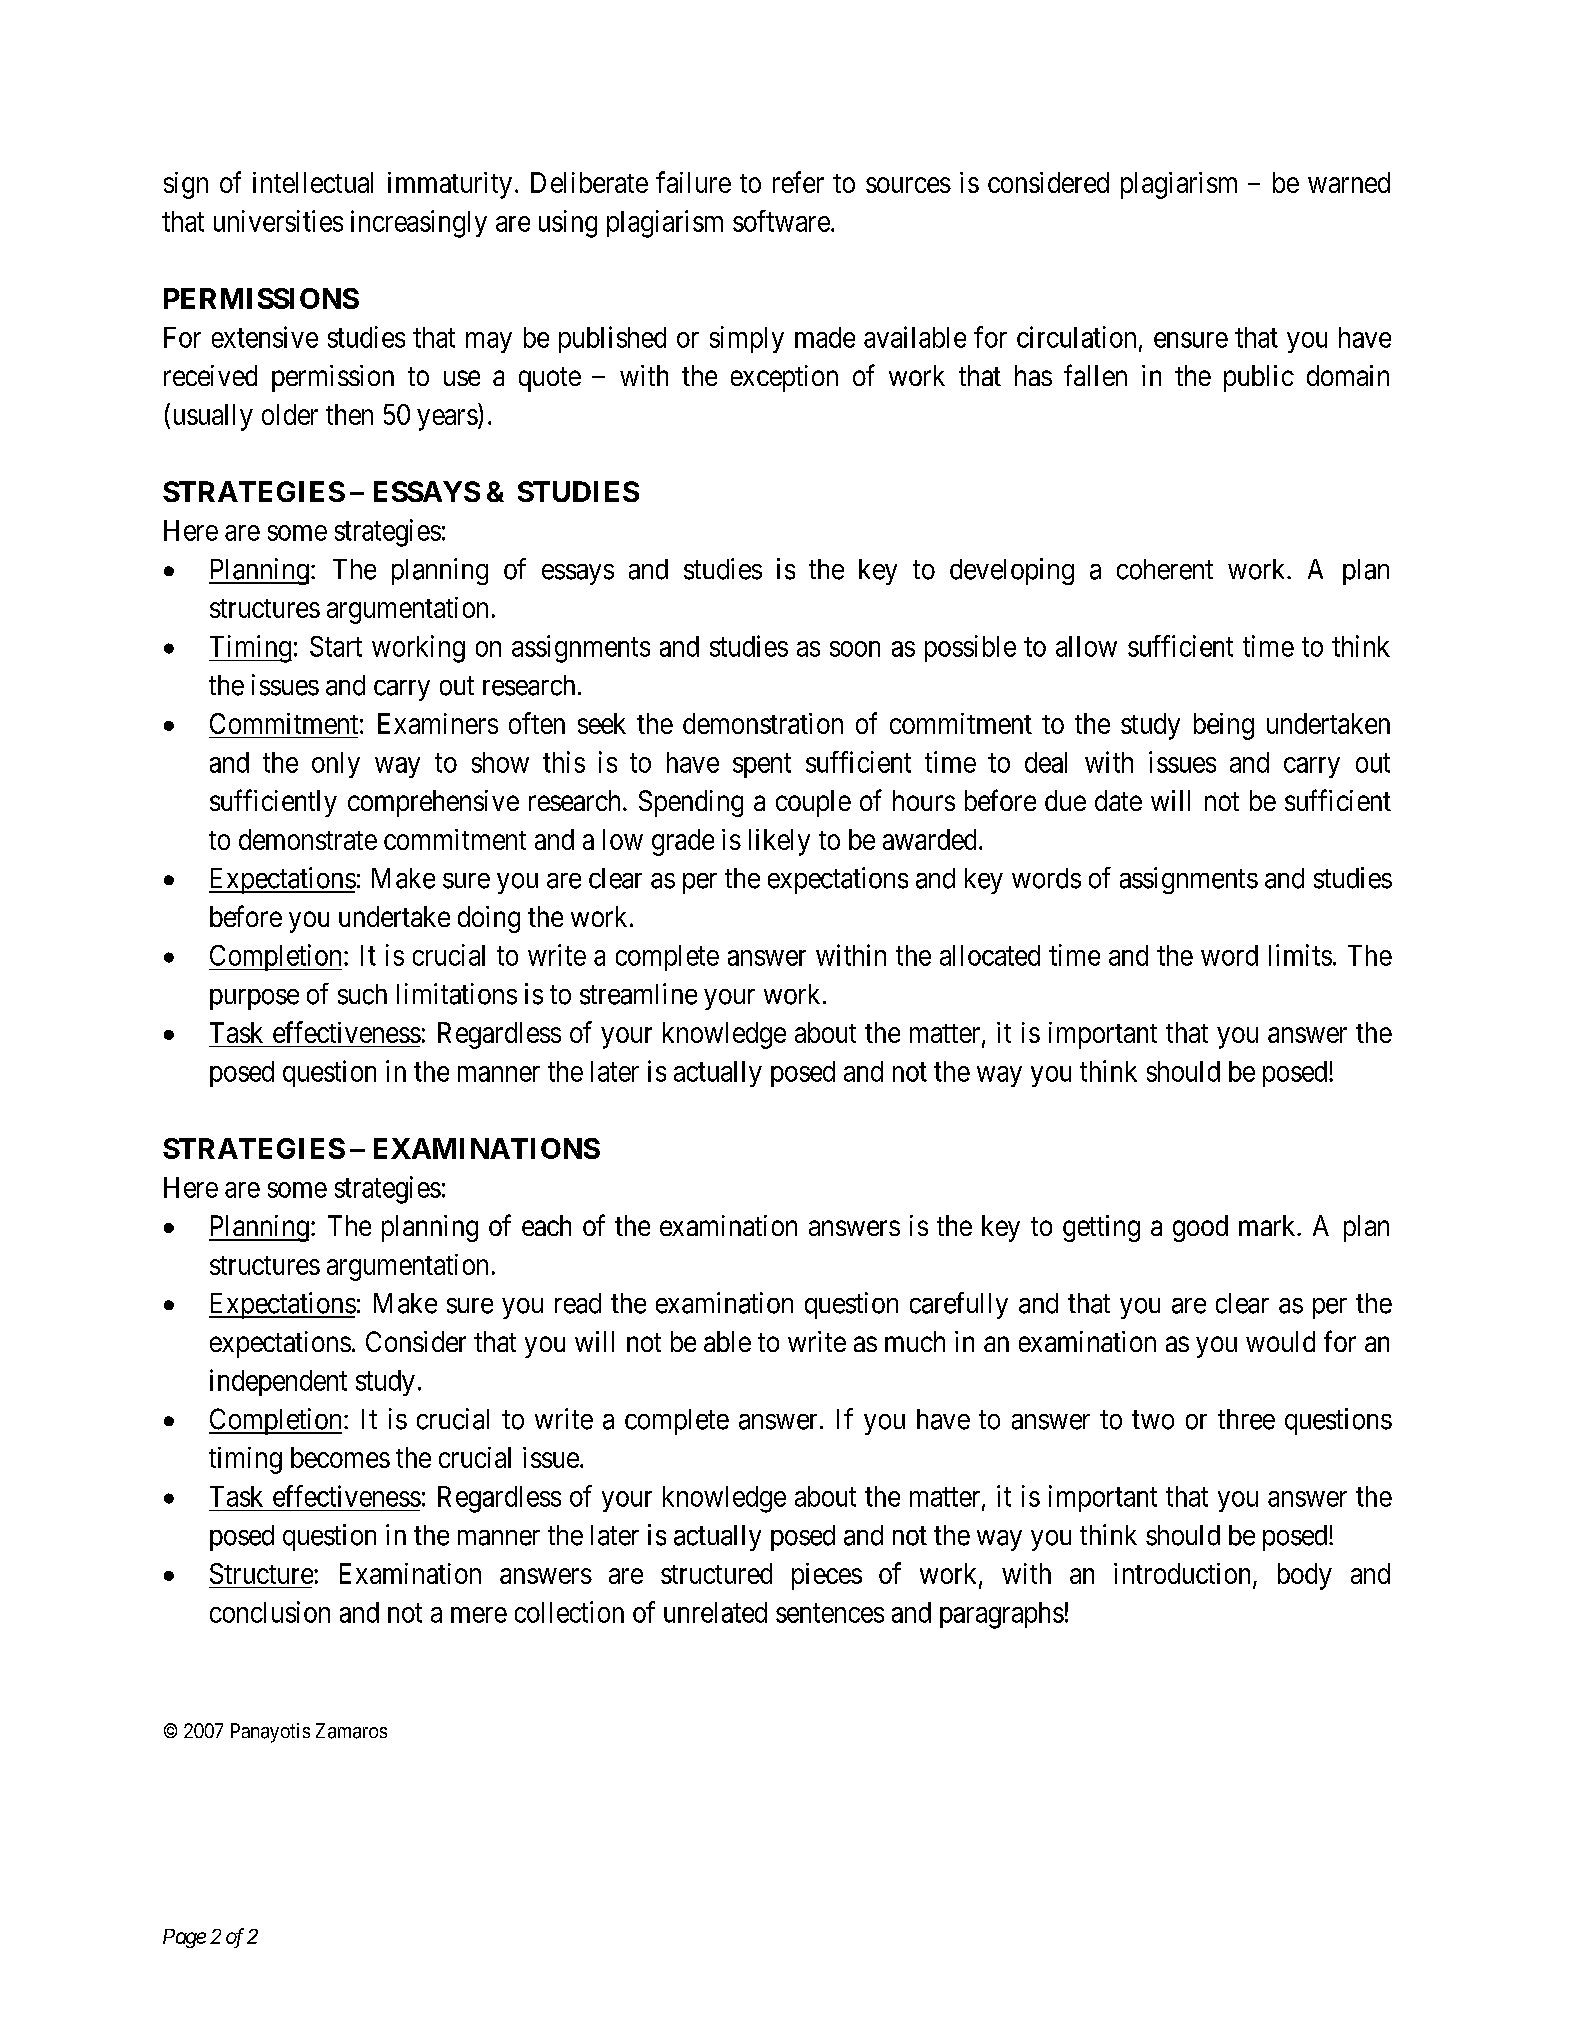 This screenshot has width=1576, height=2040. What do you see at coordinates (1280, 1341) in the screenshot?
I see `would` at bounding box center [1280, 1341].
